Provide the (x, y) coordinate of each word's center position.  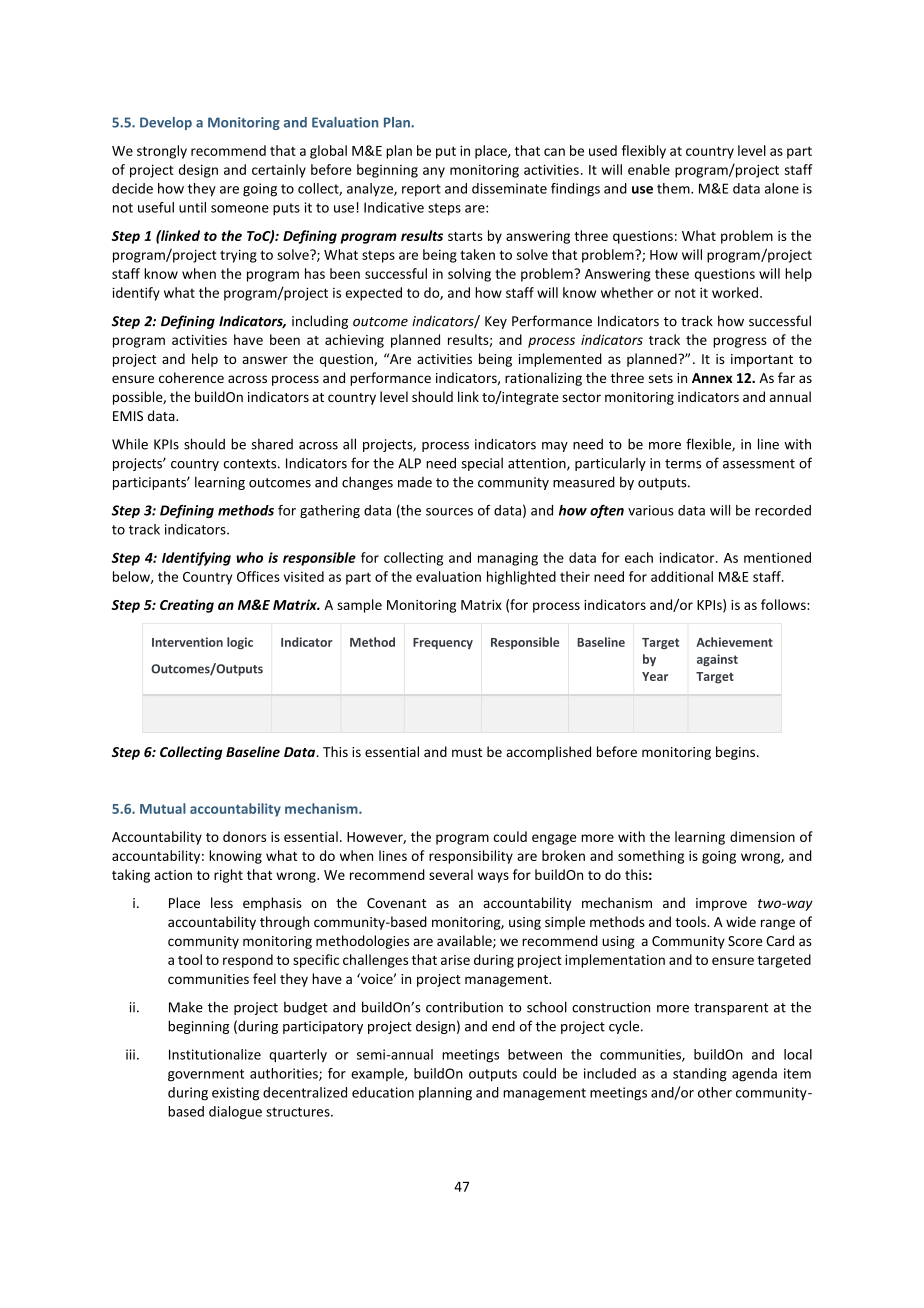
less (222, 902)
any (434, 172)
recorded (783, 510)
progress (740, 342)
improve (721, 904)
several (451, 874)
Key (496, 322)
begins (737, 753)
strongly (162, 152)
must (467, 752)
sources (449, 512)
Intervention (187, 642)
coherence (191, 377)
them (674, 188)
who (249, 557)
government (206, 1075)
